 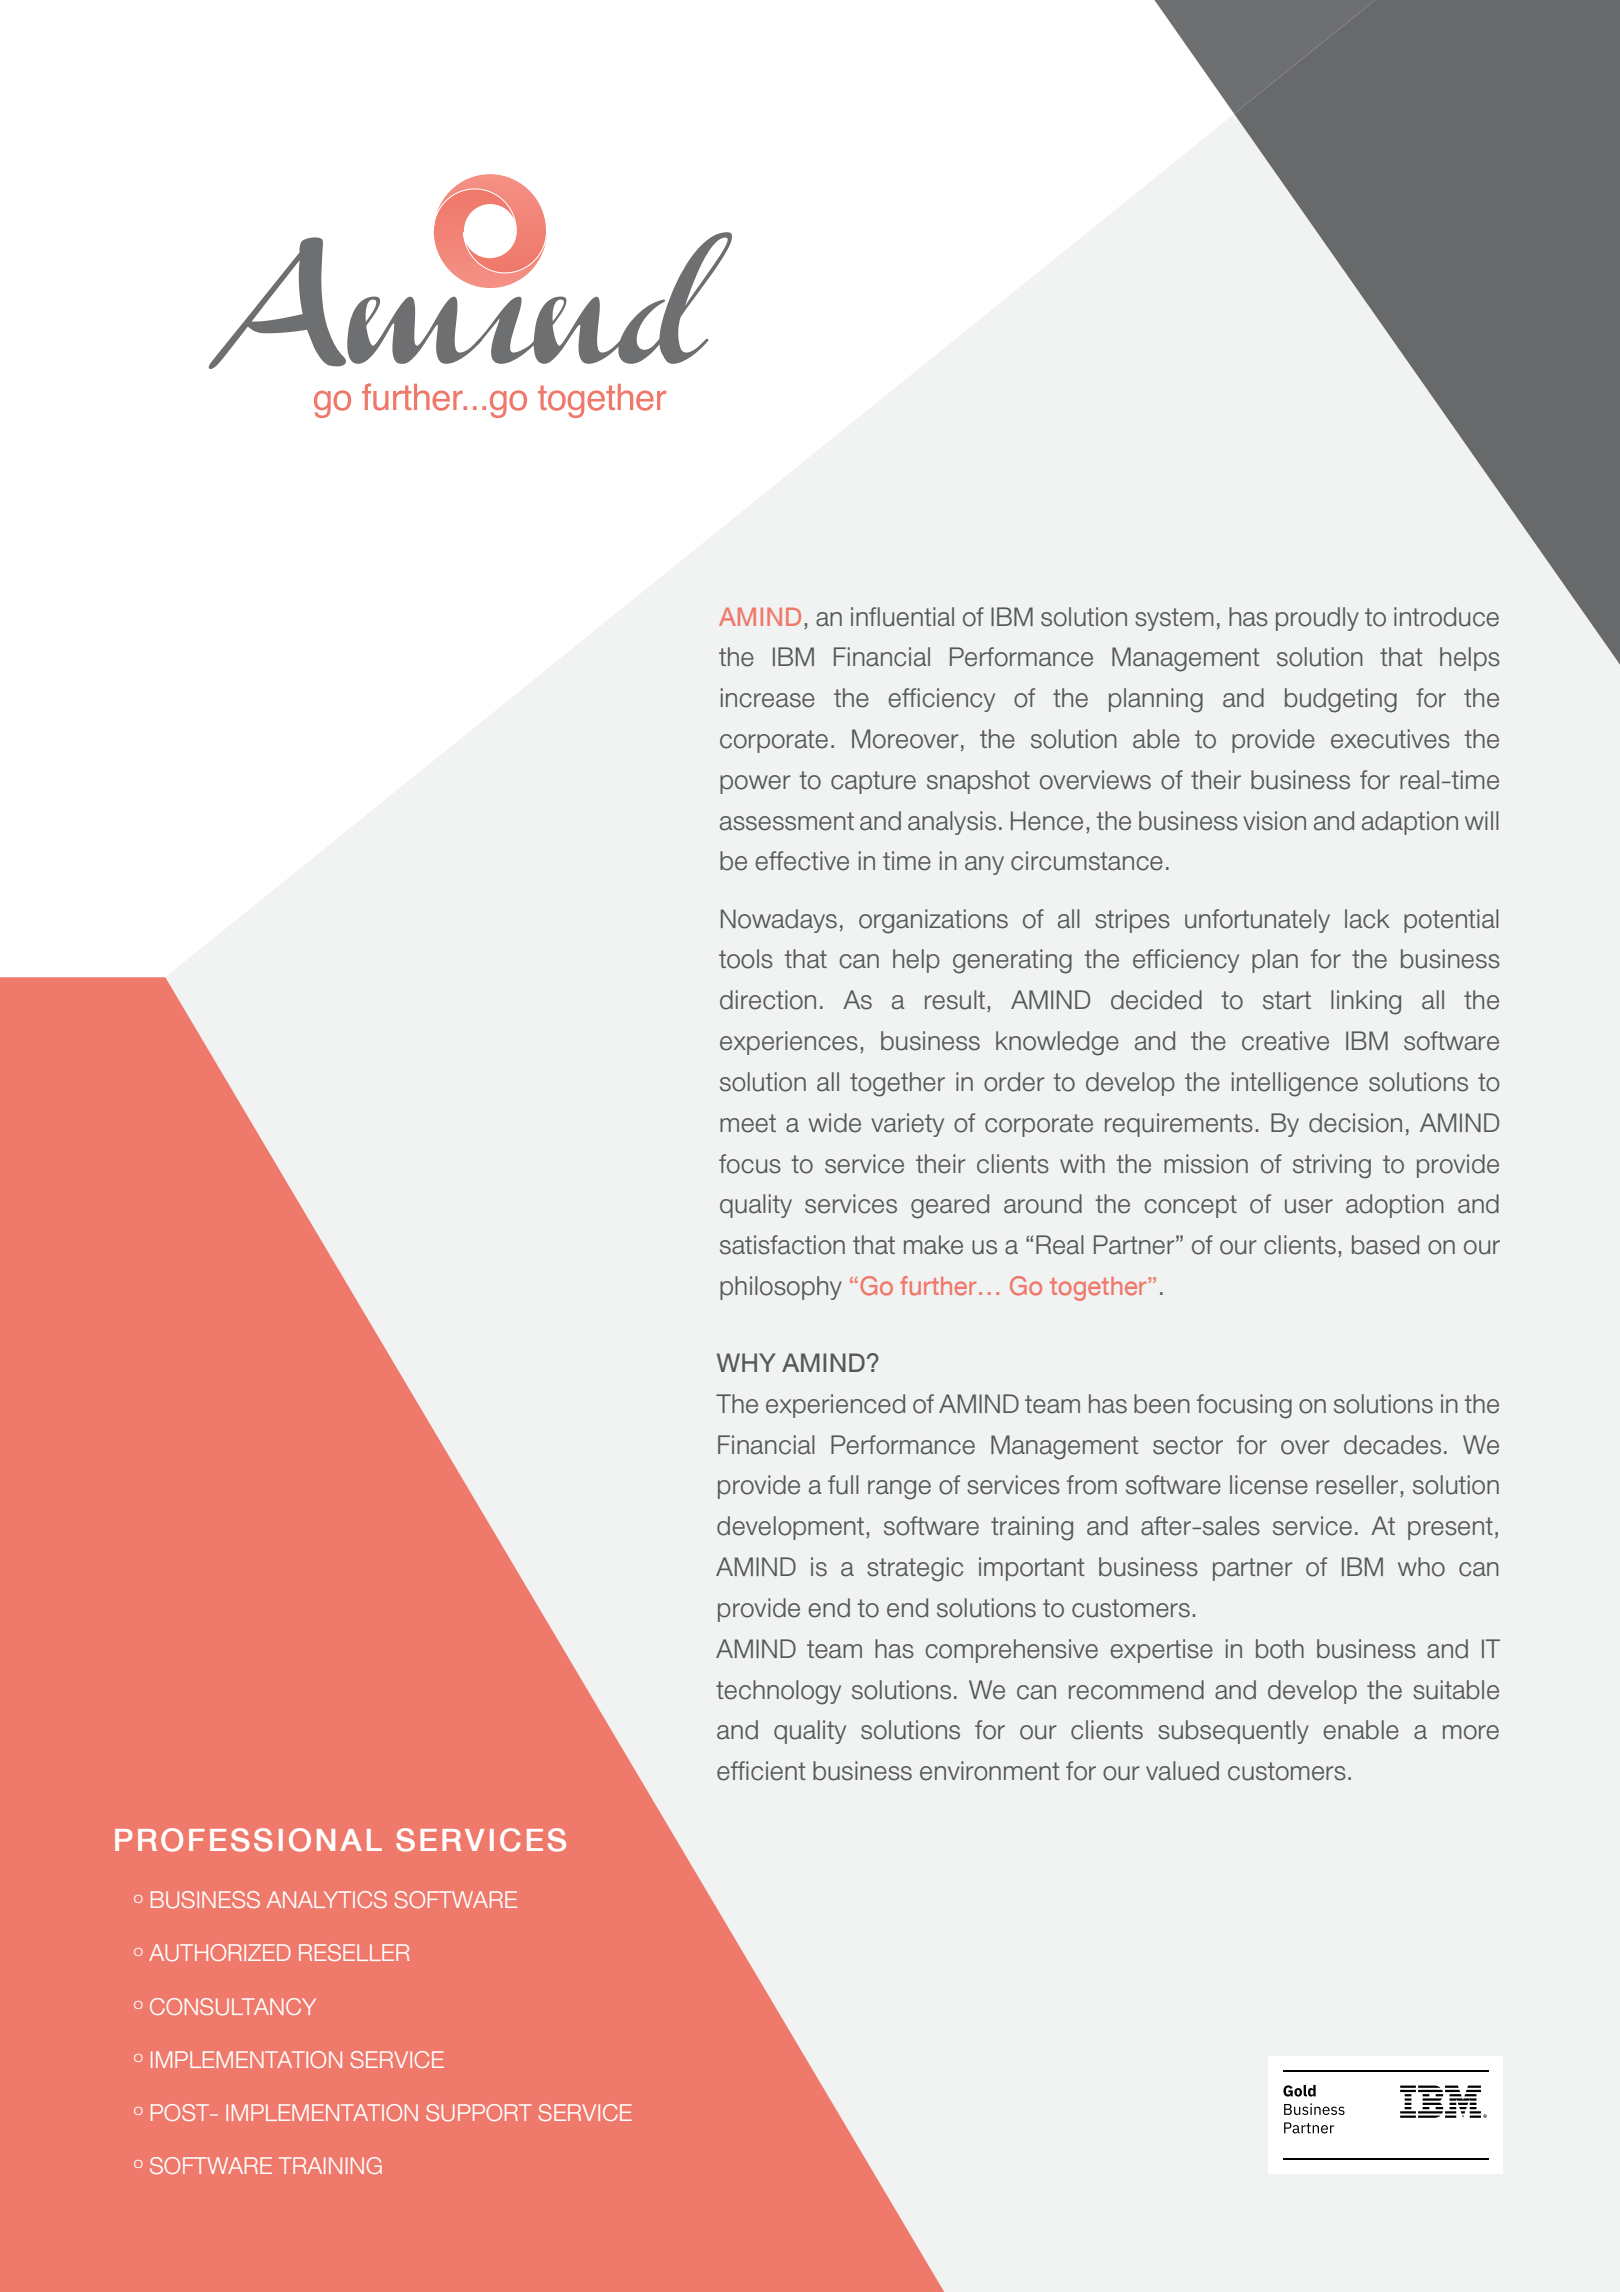 What do you see at coordinates (782, 1245) in the screenshot?
I see `satisfaction` at bounding box center [782, 1245].
